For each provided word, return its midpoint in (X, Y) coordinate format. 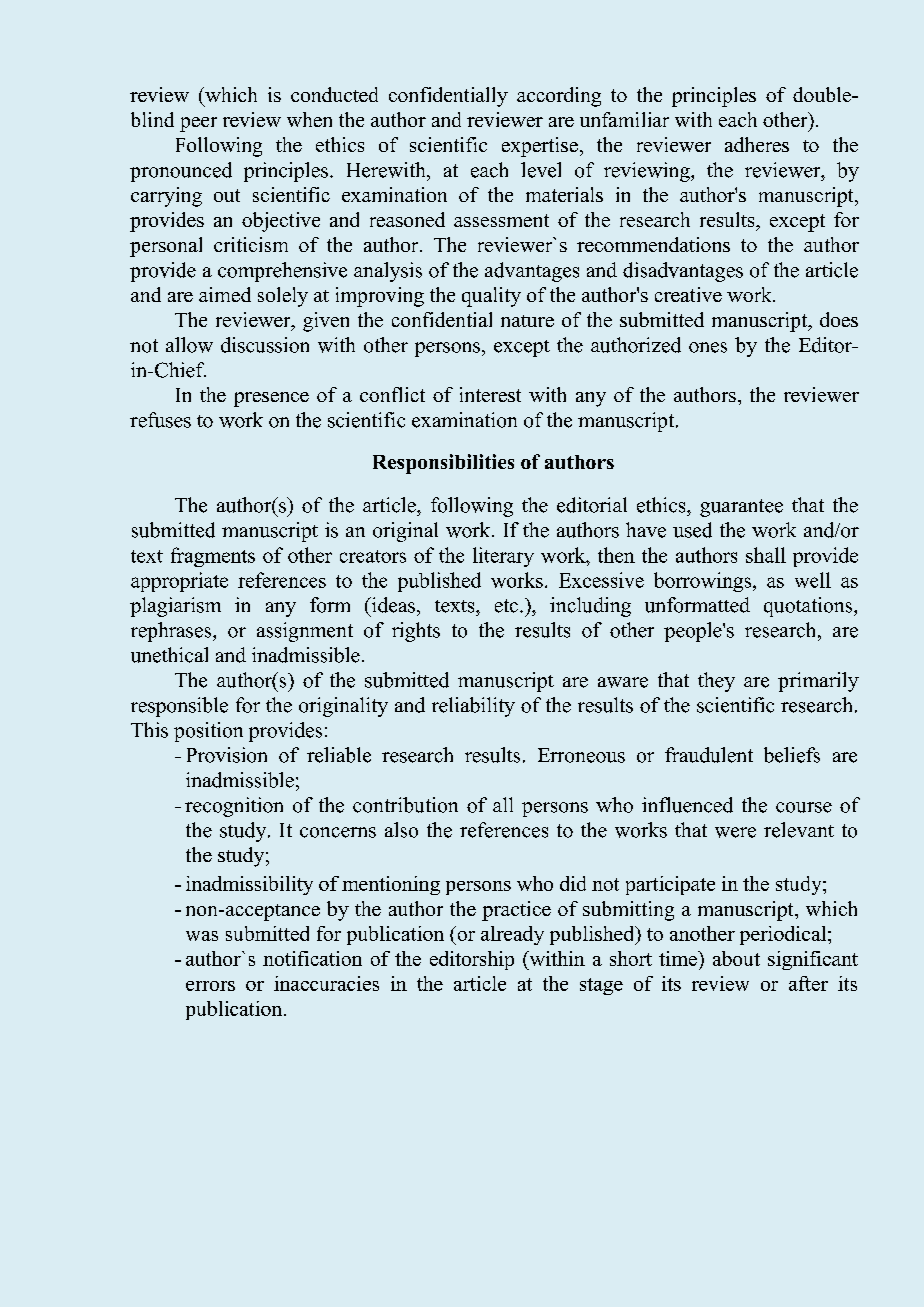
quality (491, 297)
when (309, 119)
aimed (225, 294)
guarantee (741, 508)
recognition (234, 807)
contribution (405, 805)
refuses (160, 420)
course (804, 807)
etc (508, 606)
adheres (757, 144)
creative (688, 294)
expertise (540, 147)
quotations (809, 607)
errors (210, 986)
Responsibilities (443, 464)
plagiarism (175, 607)
